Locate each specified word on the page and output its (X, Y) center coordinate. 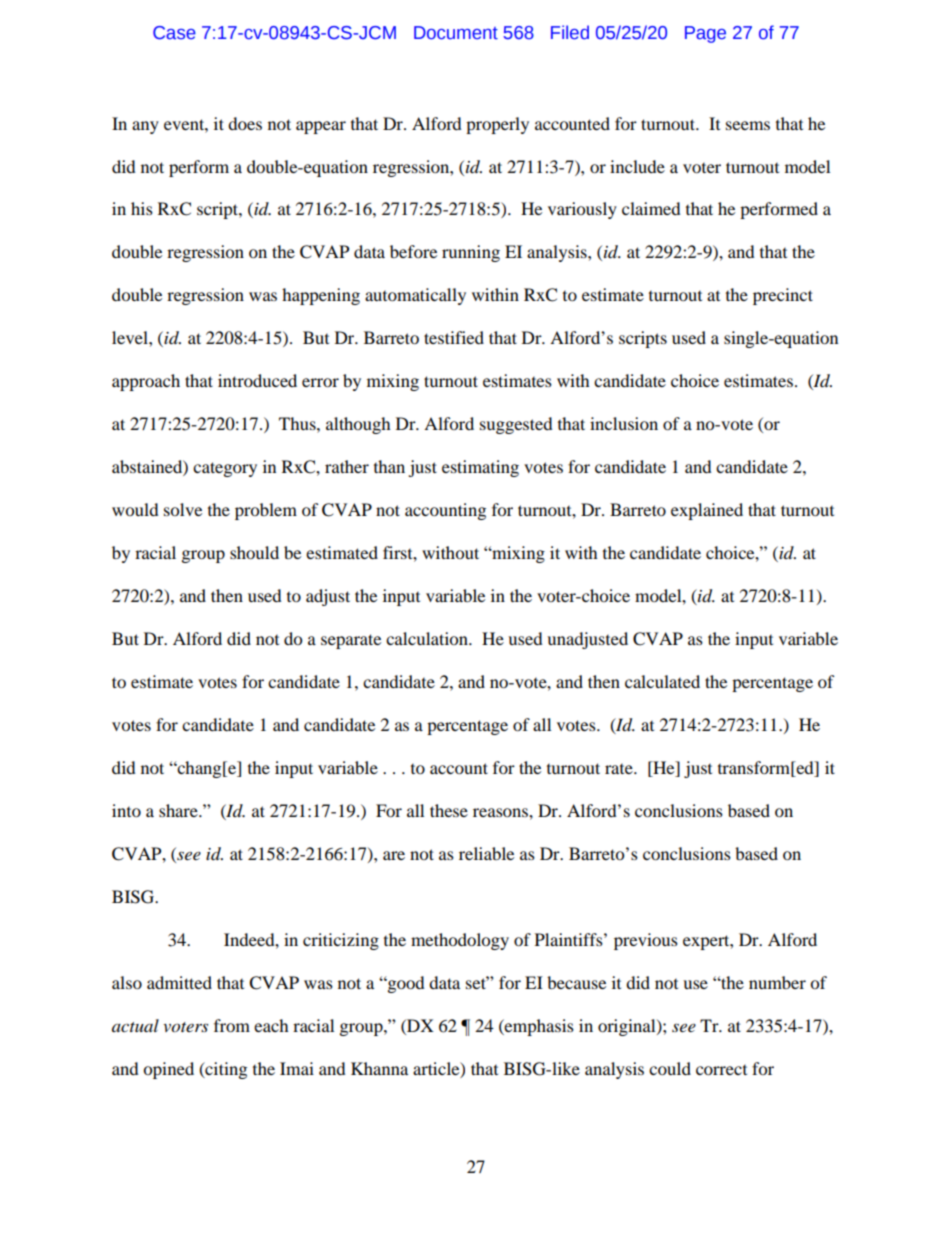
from (232, 1025)
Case (174, 33)
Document (456, 33)
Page (705, 34)
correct (721, 1070)
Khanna (379, 1068)
